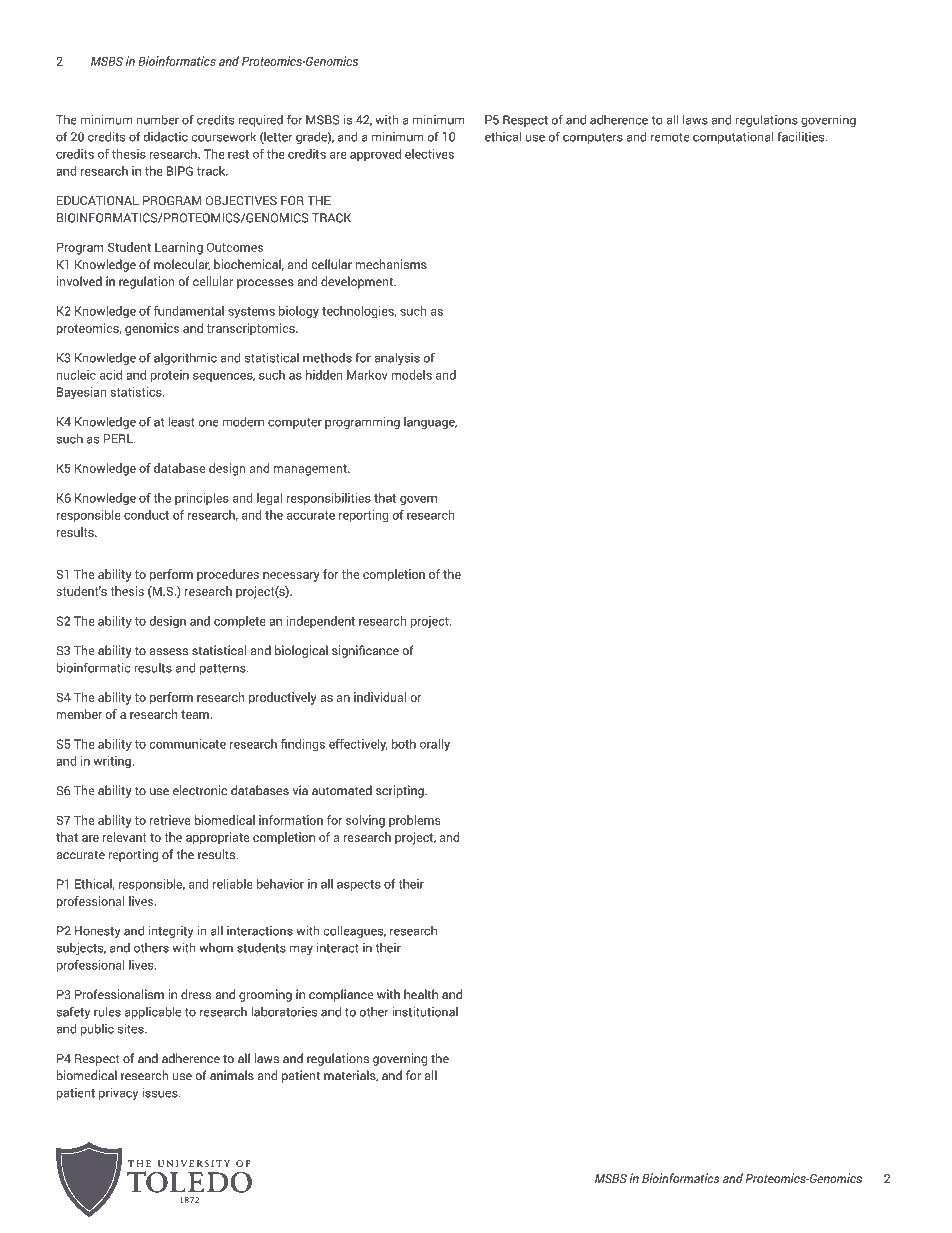 The width and height of the screenshot is (952, 1233). I want to click on health, so click(421, 994).
